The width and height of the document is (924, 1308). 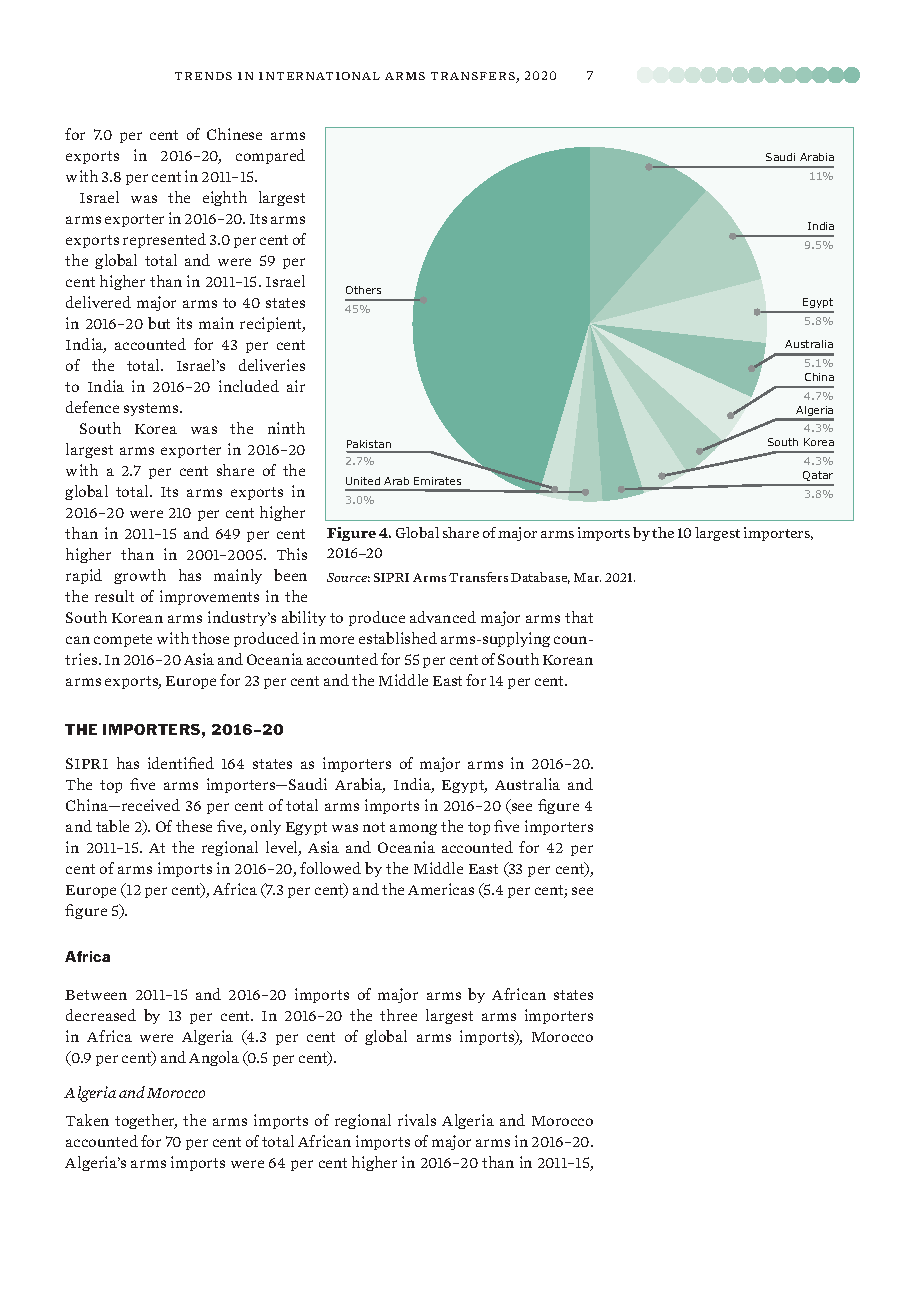 What do you see at coordinates (437, 481) in the document?
I see `Emirates` at bounding box center [437, 481].
